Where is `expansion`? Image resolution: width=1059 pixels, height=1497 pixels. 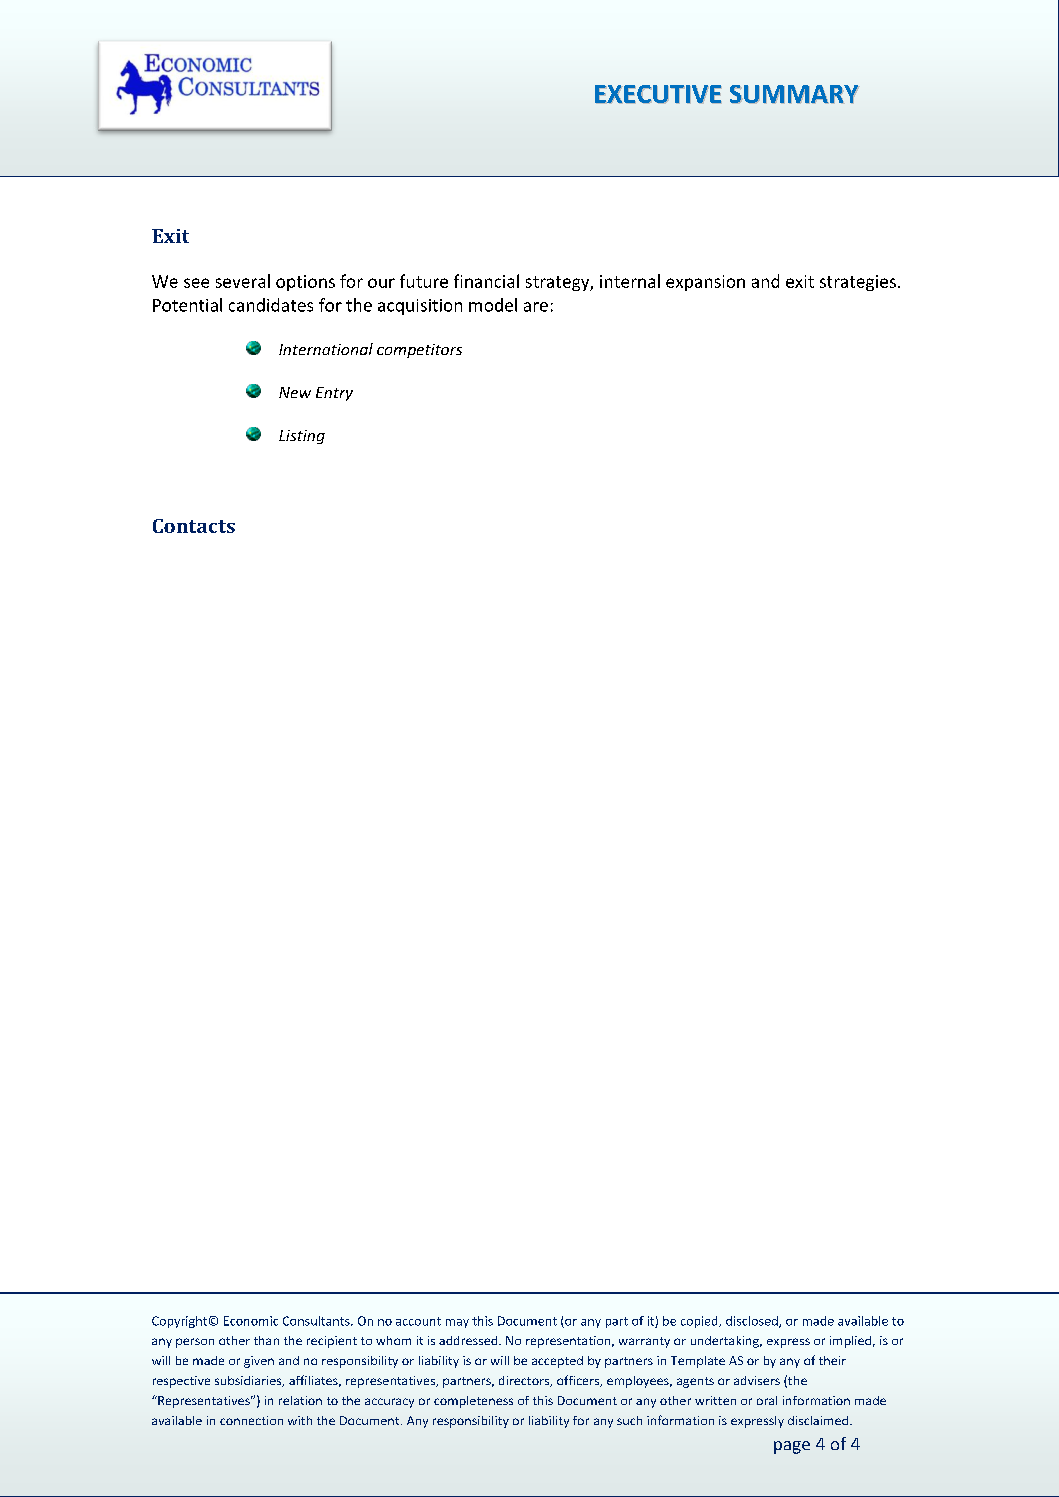
expansion is located at coordinates (705, 283).
